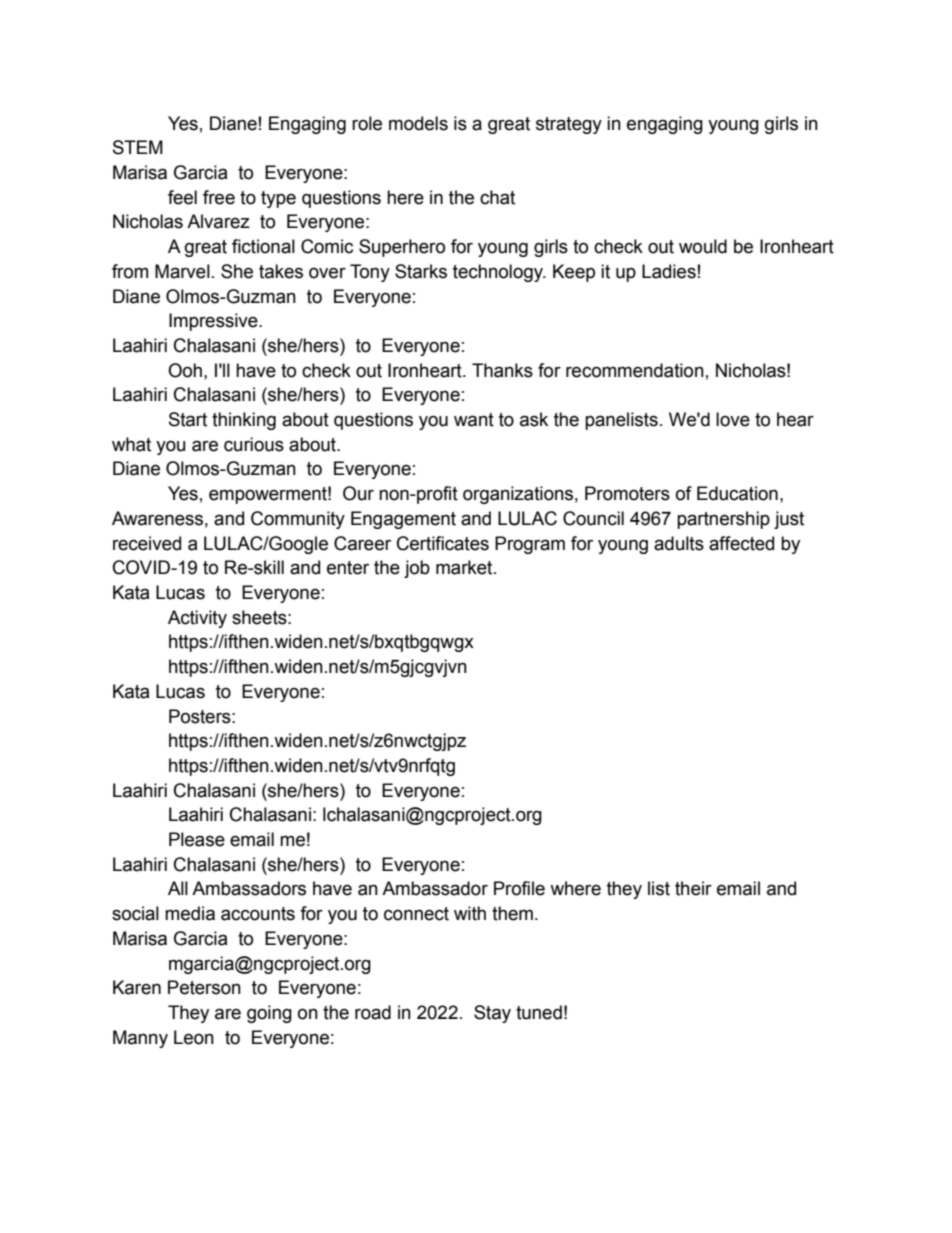 This document has width=952, height=1233. I want to click on free, so click(219, 197).
